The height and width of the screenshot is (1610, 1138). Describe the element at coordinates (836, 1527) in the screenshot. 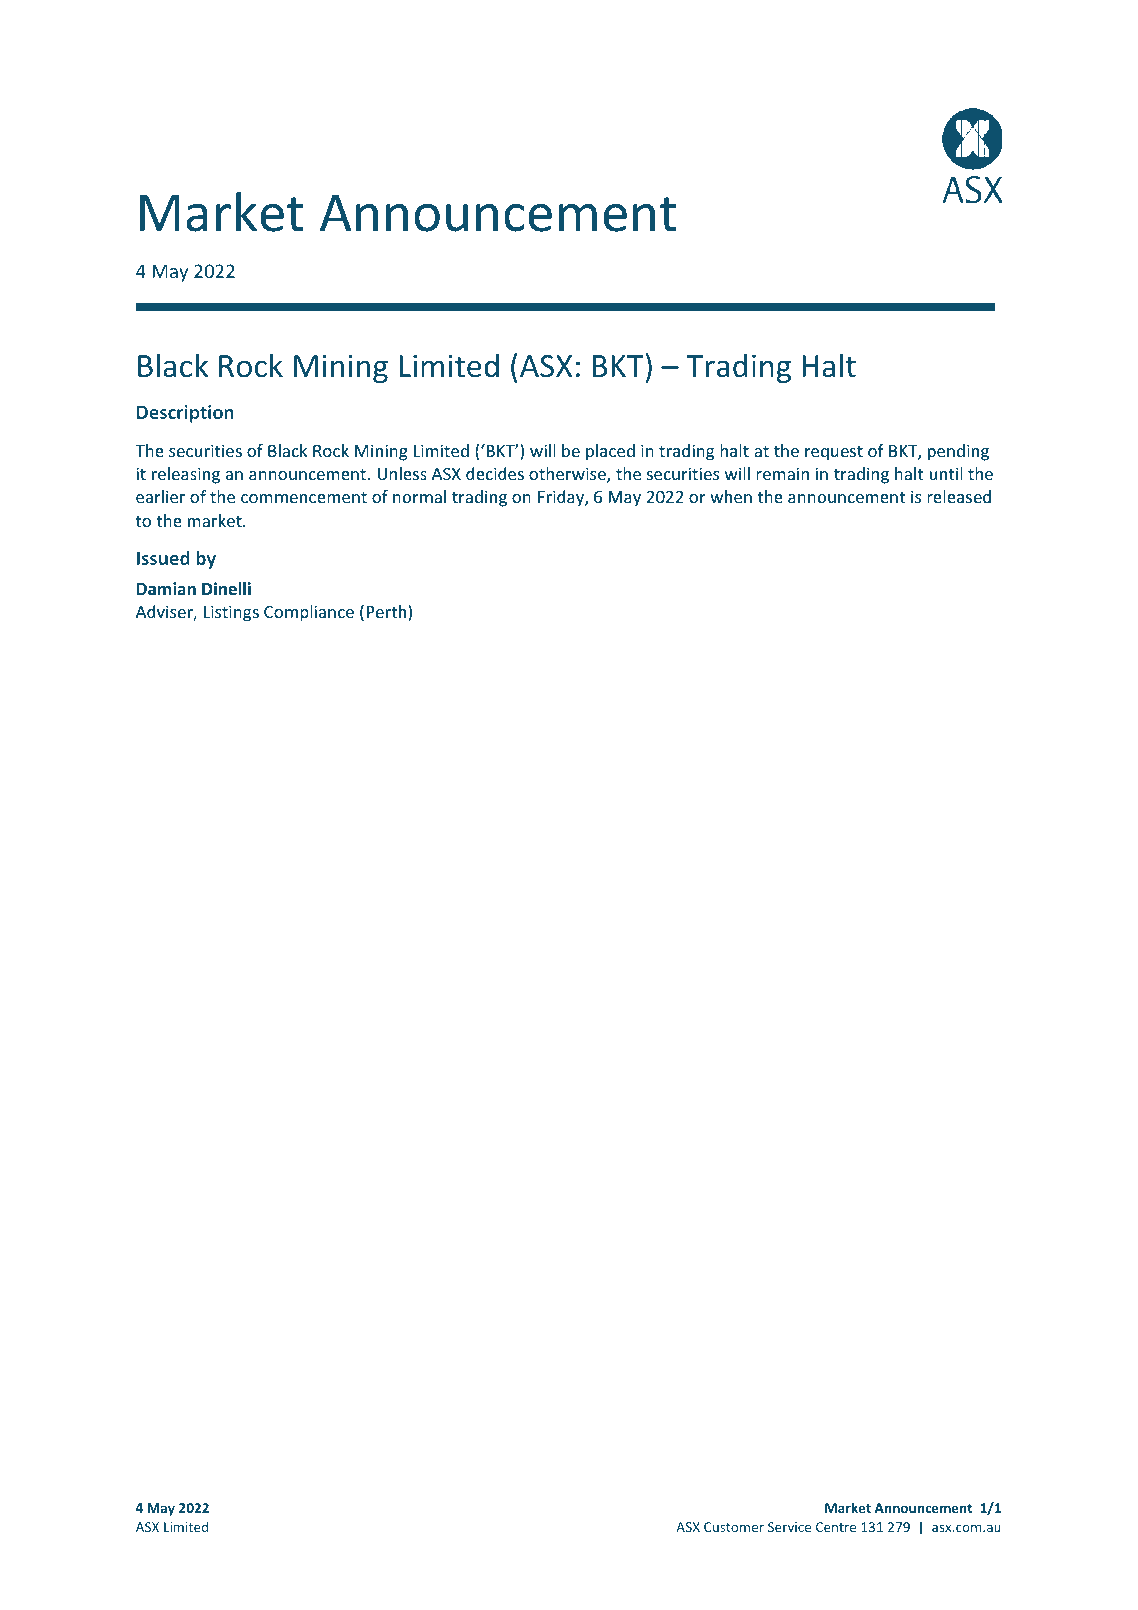

I see `Centre` at that location.
